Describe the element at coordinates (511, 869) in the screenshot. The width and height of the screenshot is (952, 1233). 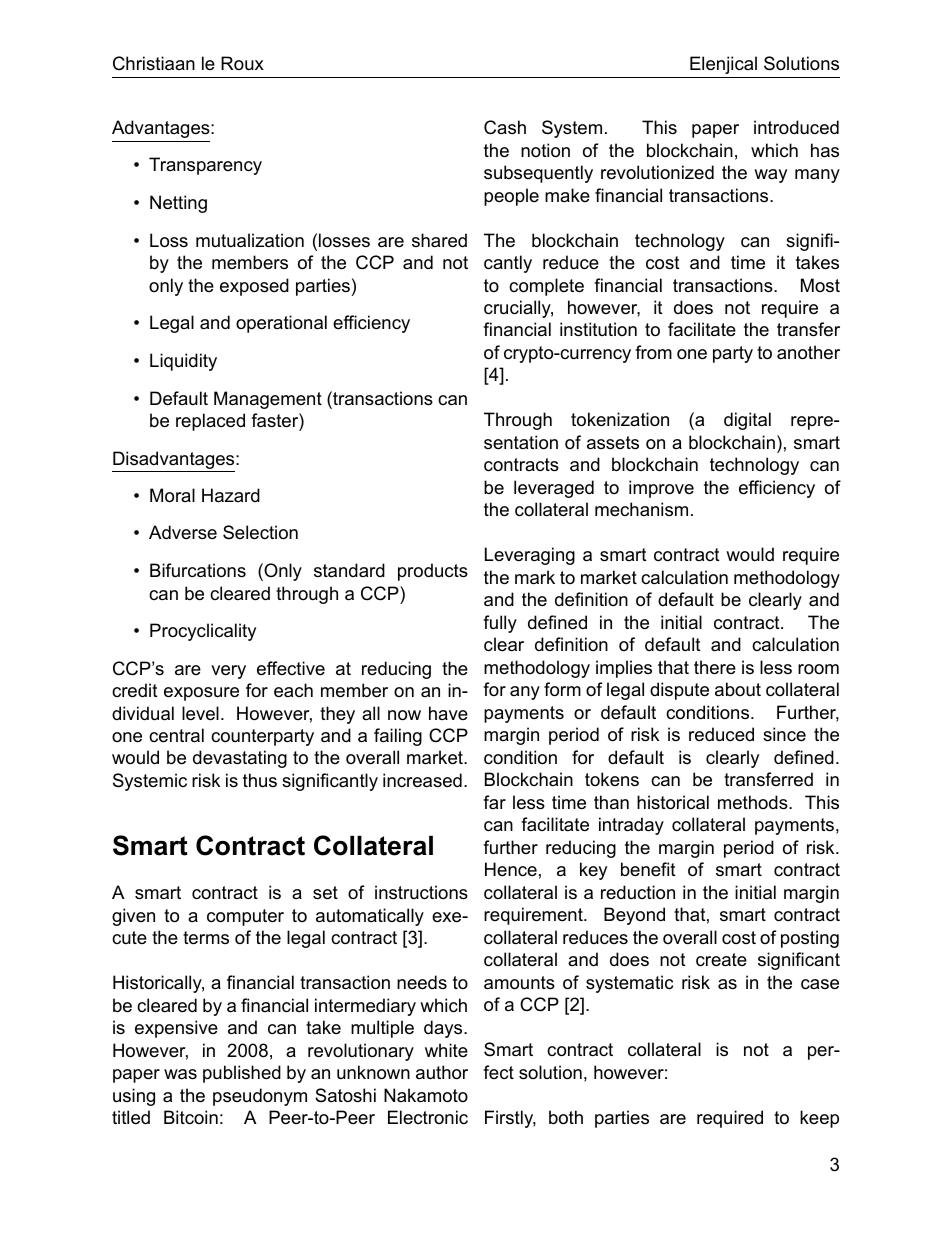
I see `Hence` at that location.
